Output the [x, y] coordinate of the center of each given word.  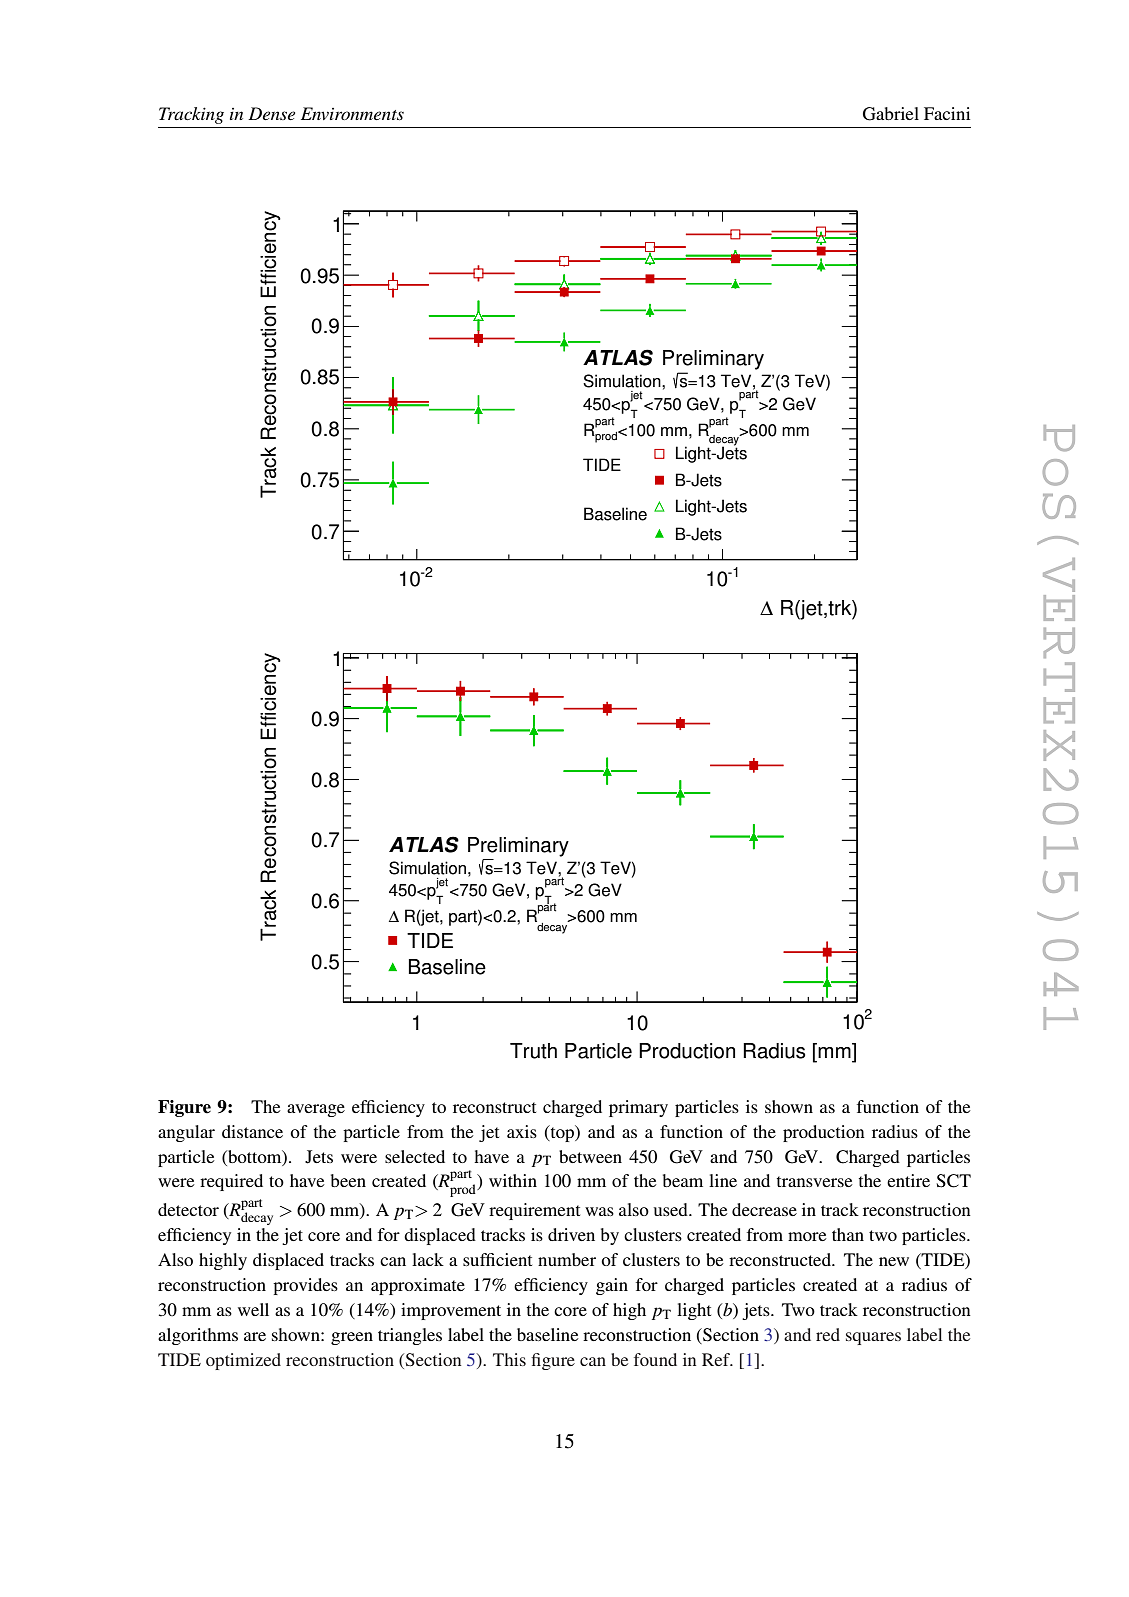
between [590, 1156]
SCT [954, 1181]
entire [908, 1180]
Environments [352, 113]
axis [522, 1131]
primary [638, 1108]
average [316, 1110]
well [253, 1309]
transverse [815, 1181]
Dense [271, 113]
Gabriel [891, 114]
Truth [533, 1051]
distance [252, 1131]
